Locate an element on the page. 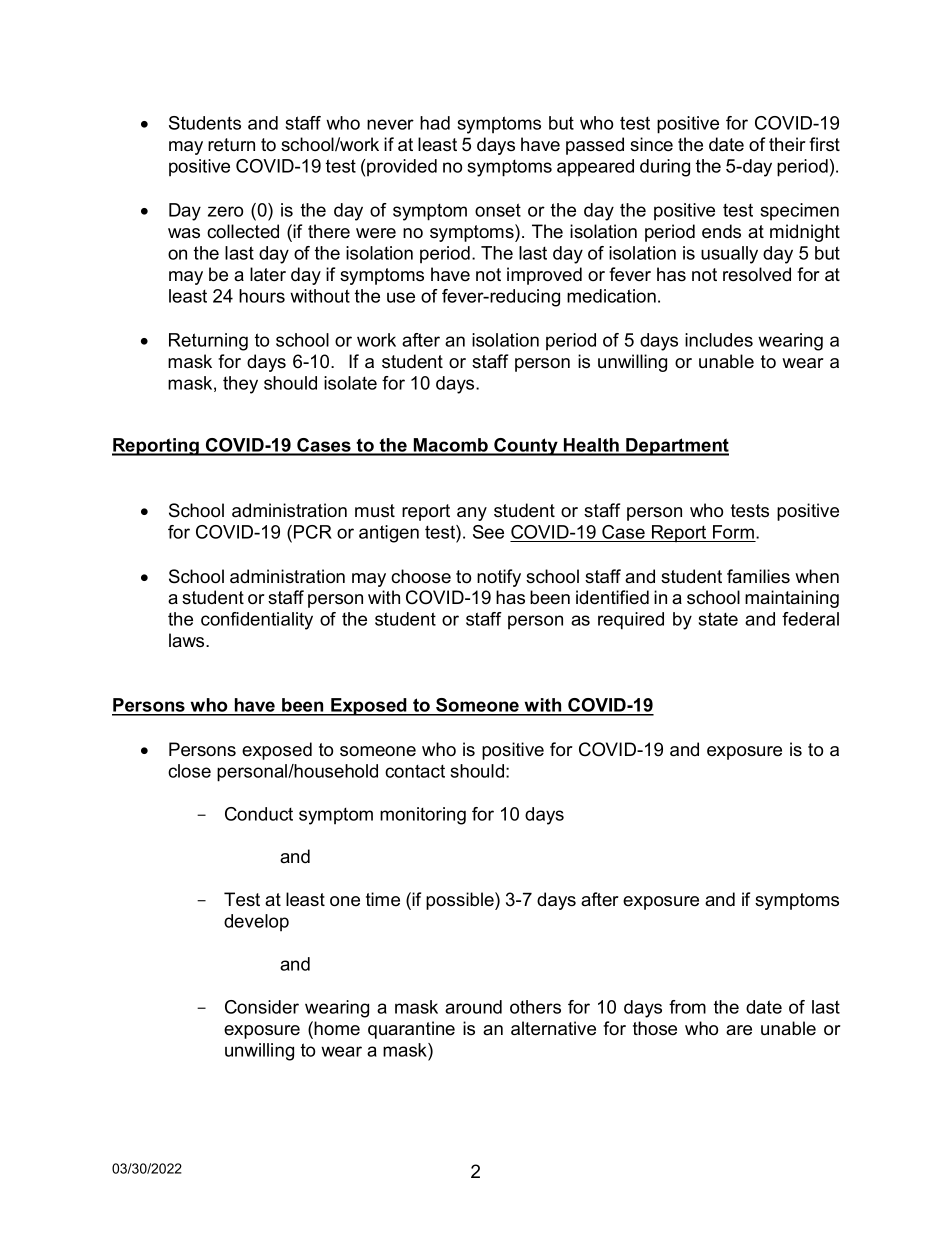 The image size is (952, 1233). they is located at coordinates (240, 385).
